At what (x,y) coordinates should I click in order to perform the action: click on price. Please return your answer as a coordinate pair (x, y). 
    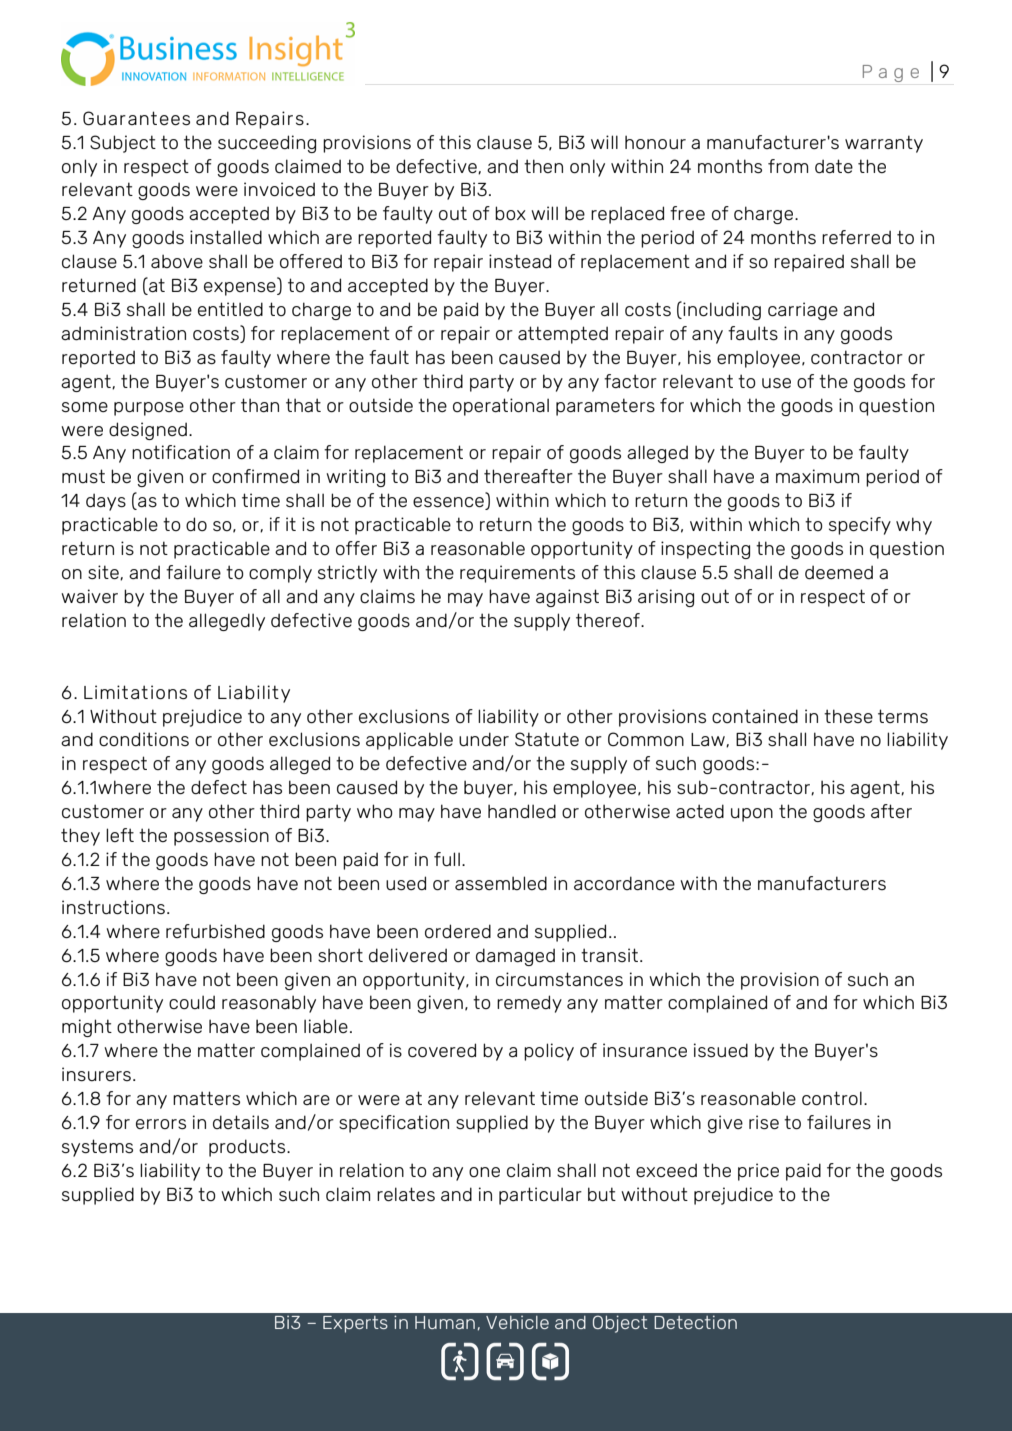
    Looking at the image, I should click on (758, 1172).
